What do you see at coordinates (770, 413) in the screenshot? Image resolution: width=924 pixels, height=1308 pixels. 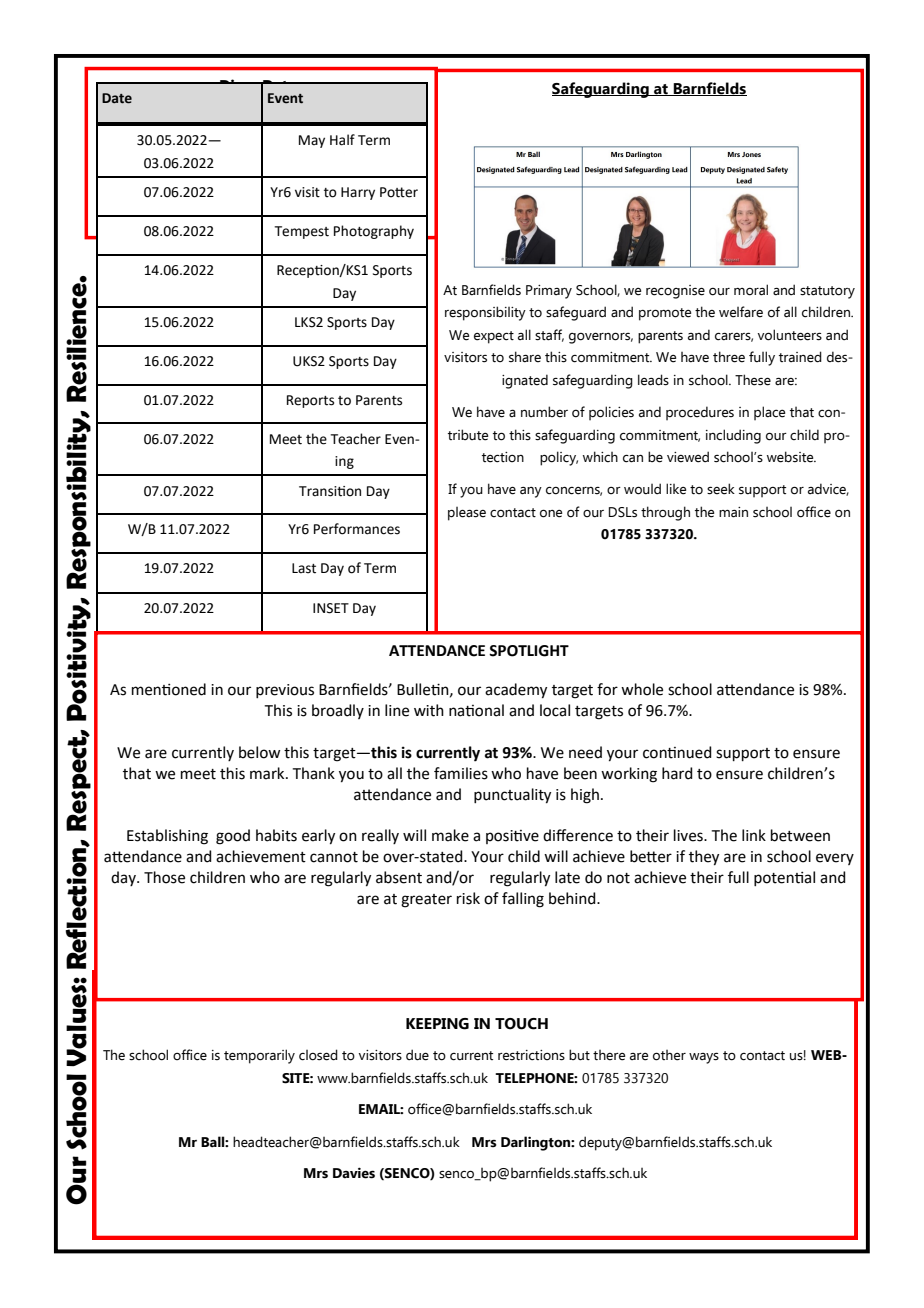 I see `place` at bounding box center [770, 413].
